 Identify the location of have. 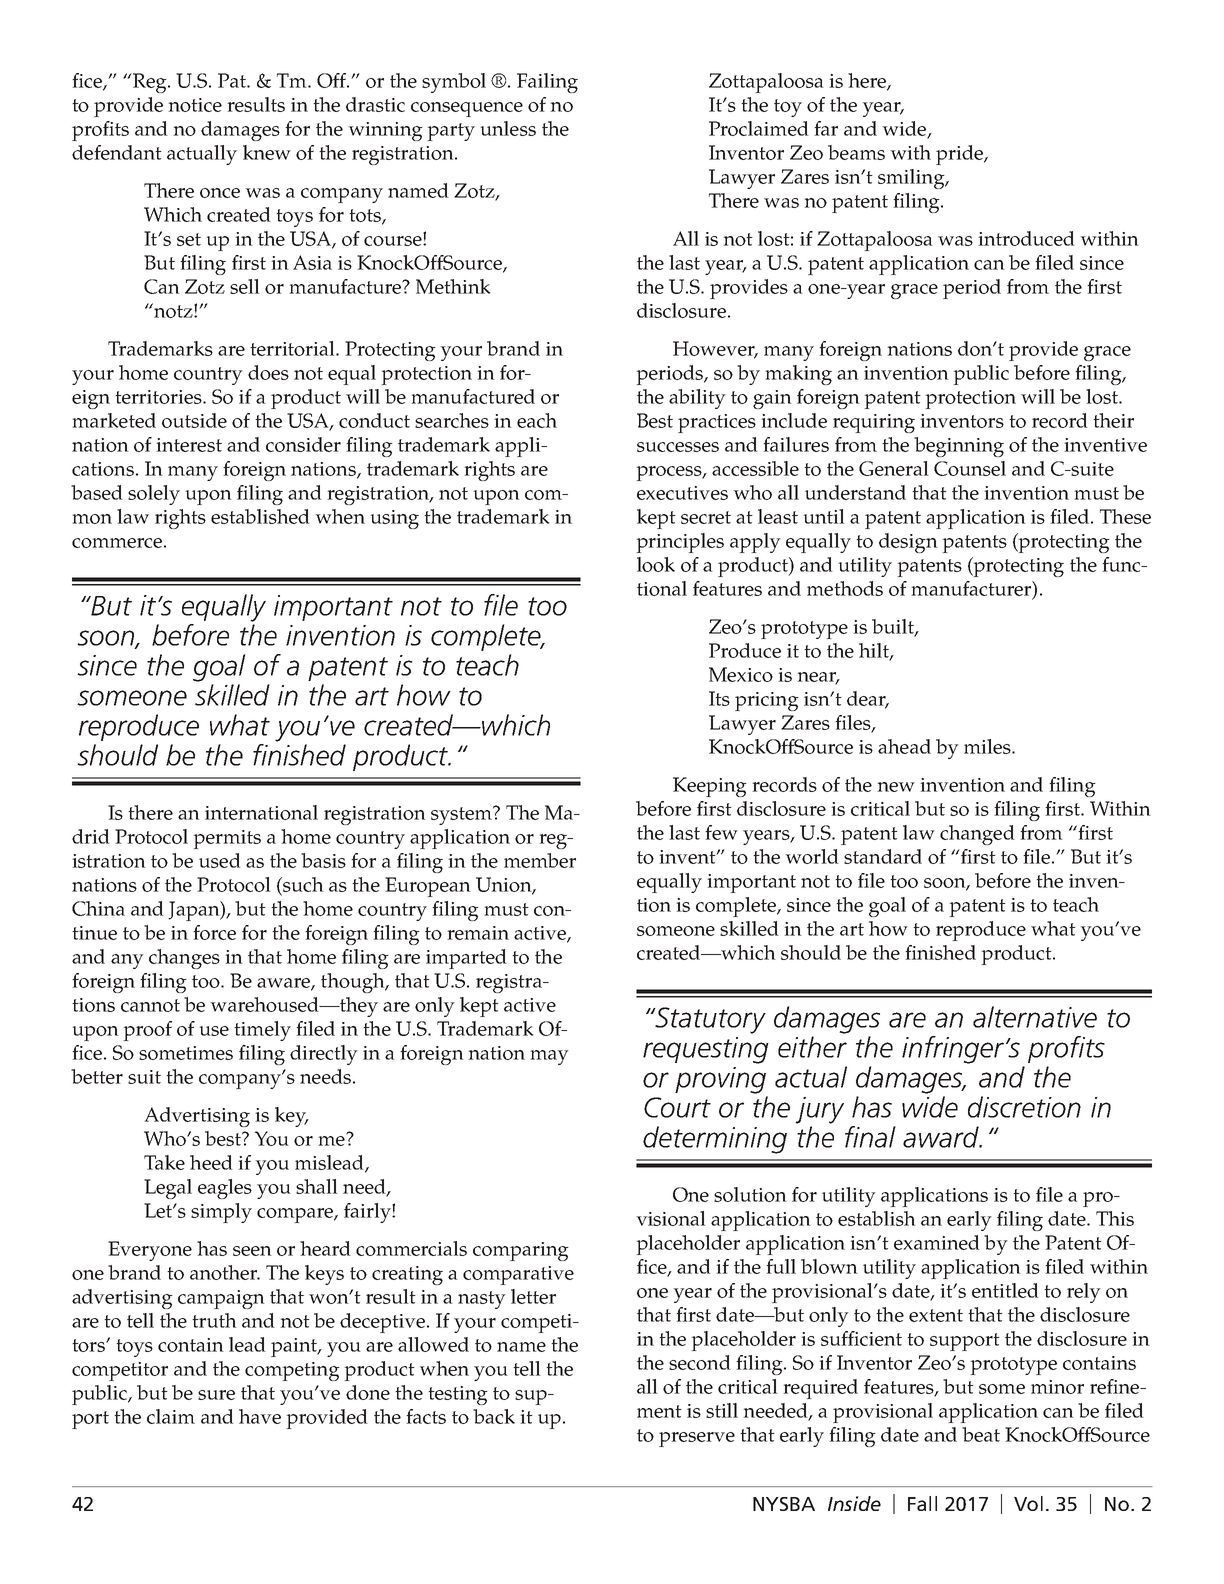
(260, 1416).
